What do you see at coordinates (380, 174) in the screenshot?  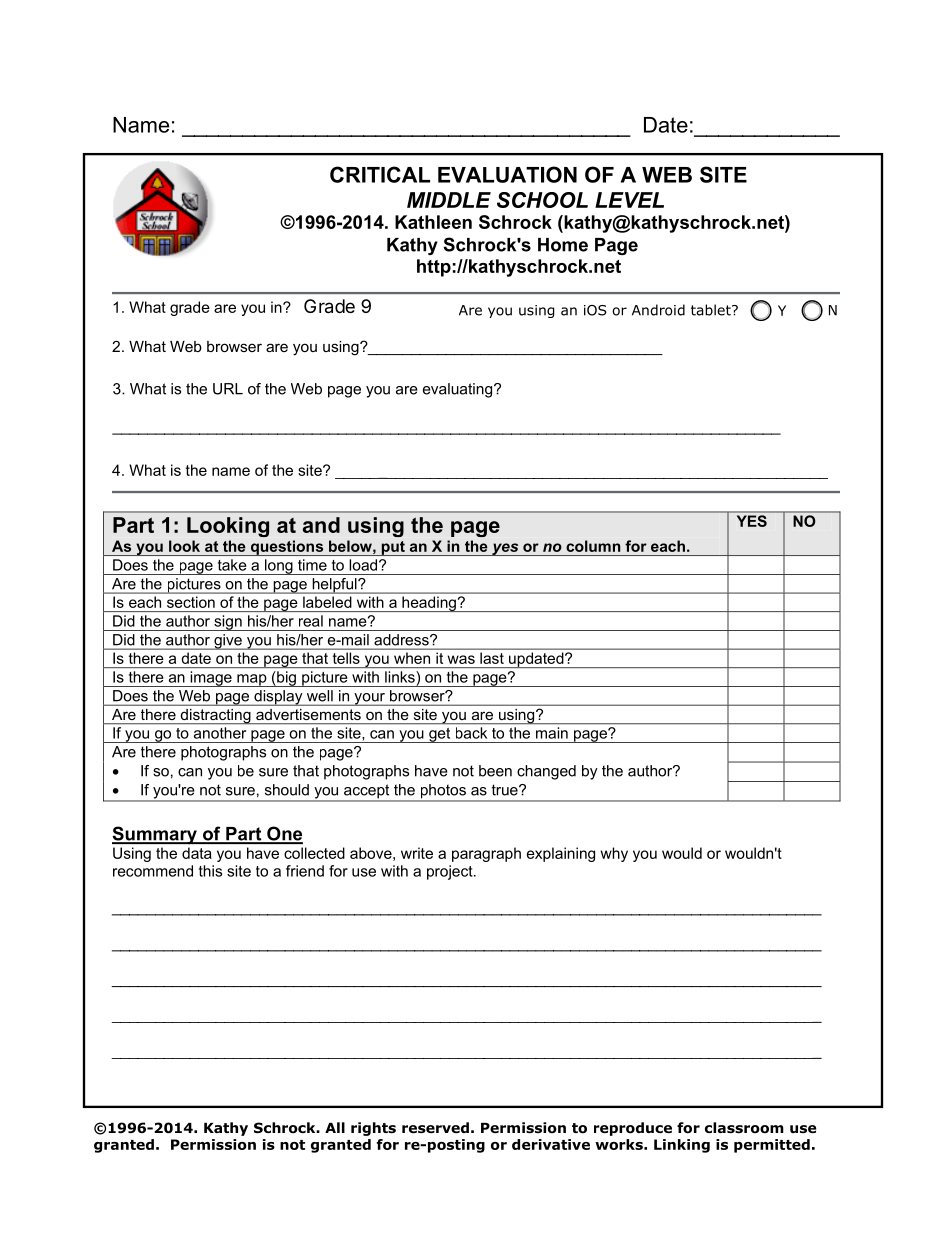 I see `CRITICAL` at bounding box center [380, 174].
